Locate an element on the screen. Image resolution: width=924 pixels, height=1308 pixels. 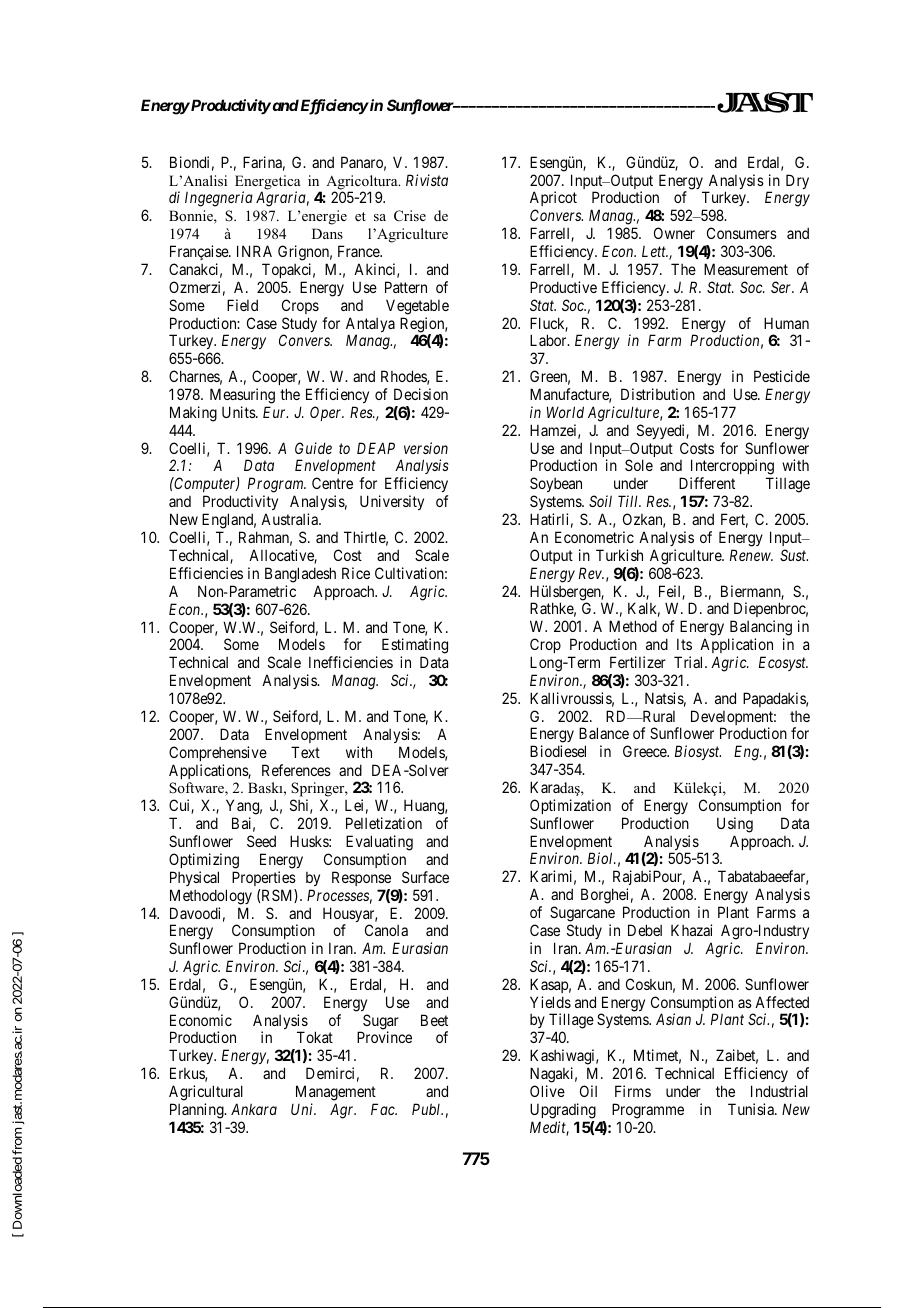
Productive is located at coordinates (563, 287).
